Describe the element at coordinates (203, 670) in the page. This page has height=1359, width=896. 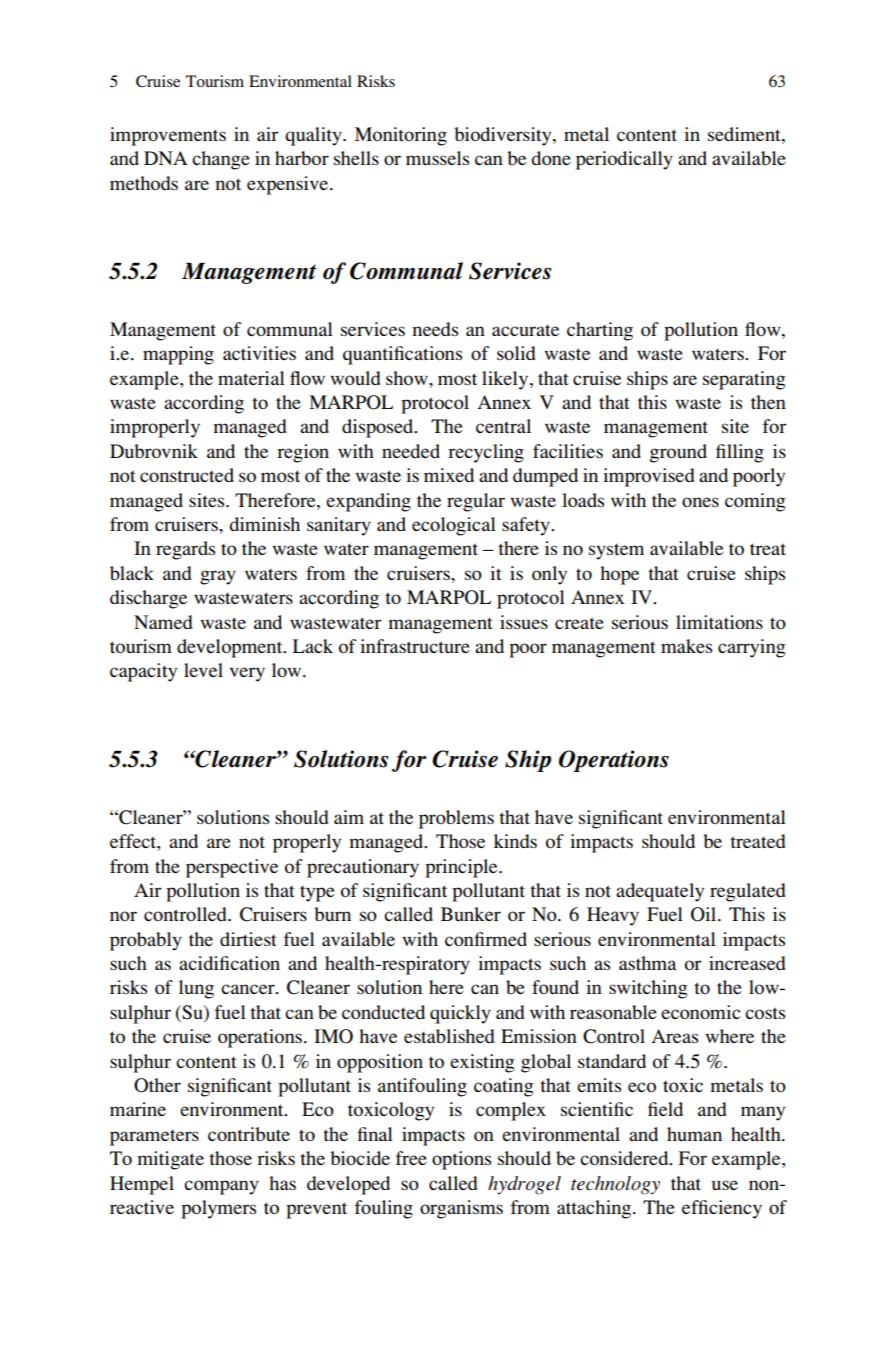
I see `level` at that location.
